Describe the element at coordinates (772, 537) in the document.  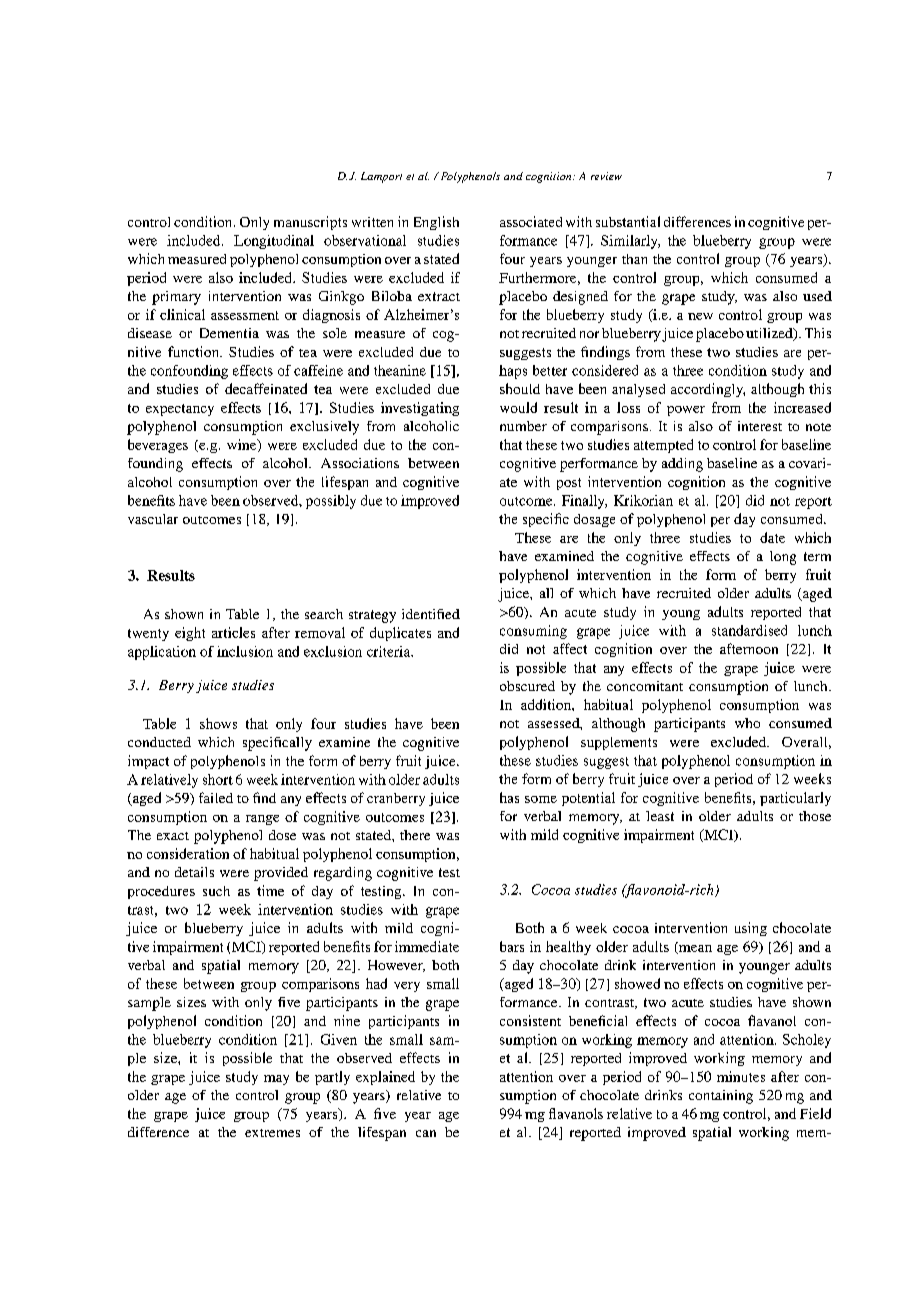
I see `date` at that location.
